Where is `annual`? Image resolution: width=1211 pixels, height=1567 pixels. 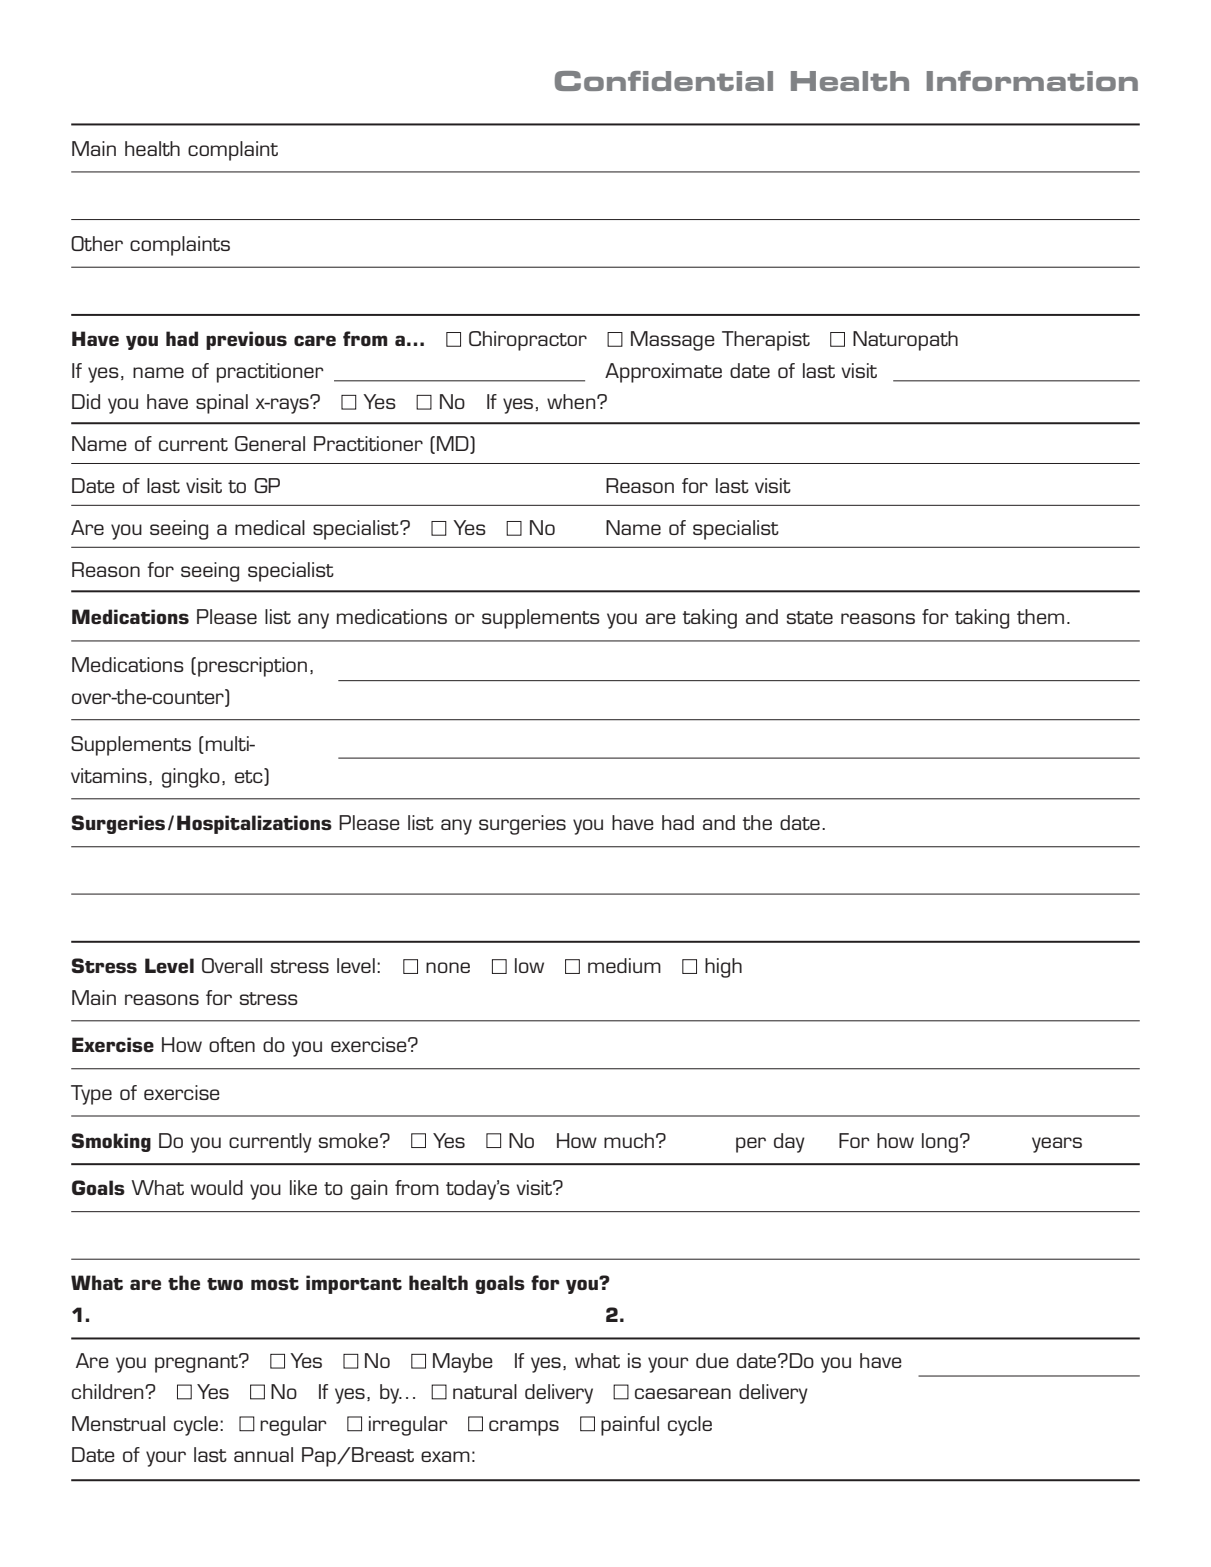
annual is located at coordinates (263, 1454).
